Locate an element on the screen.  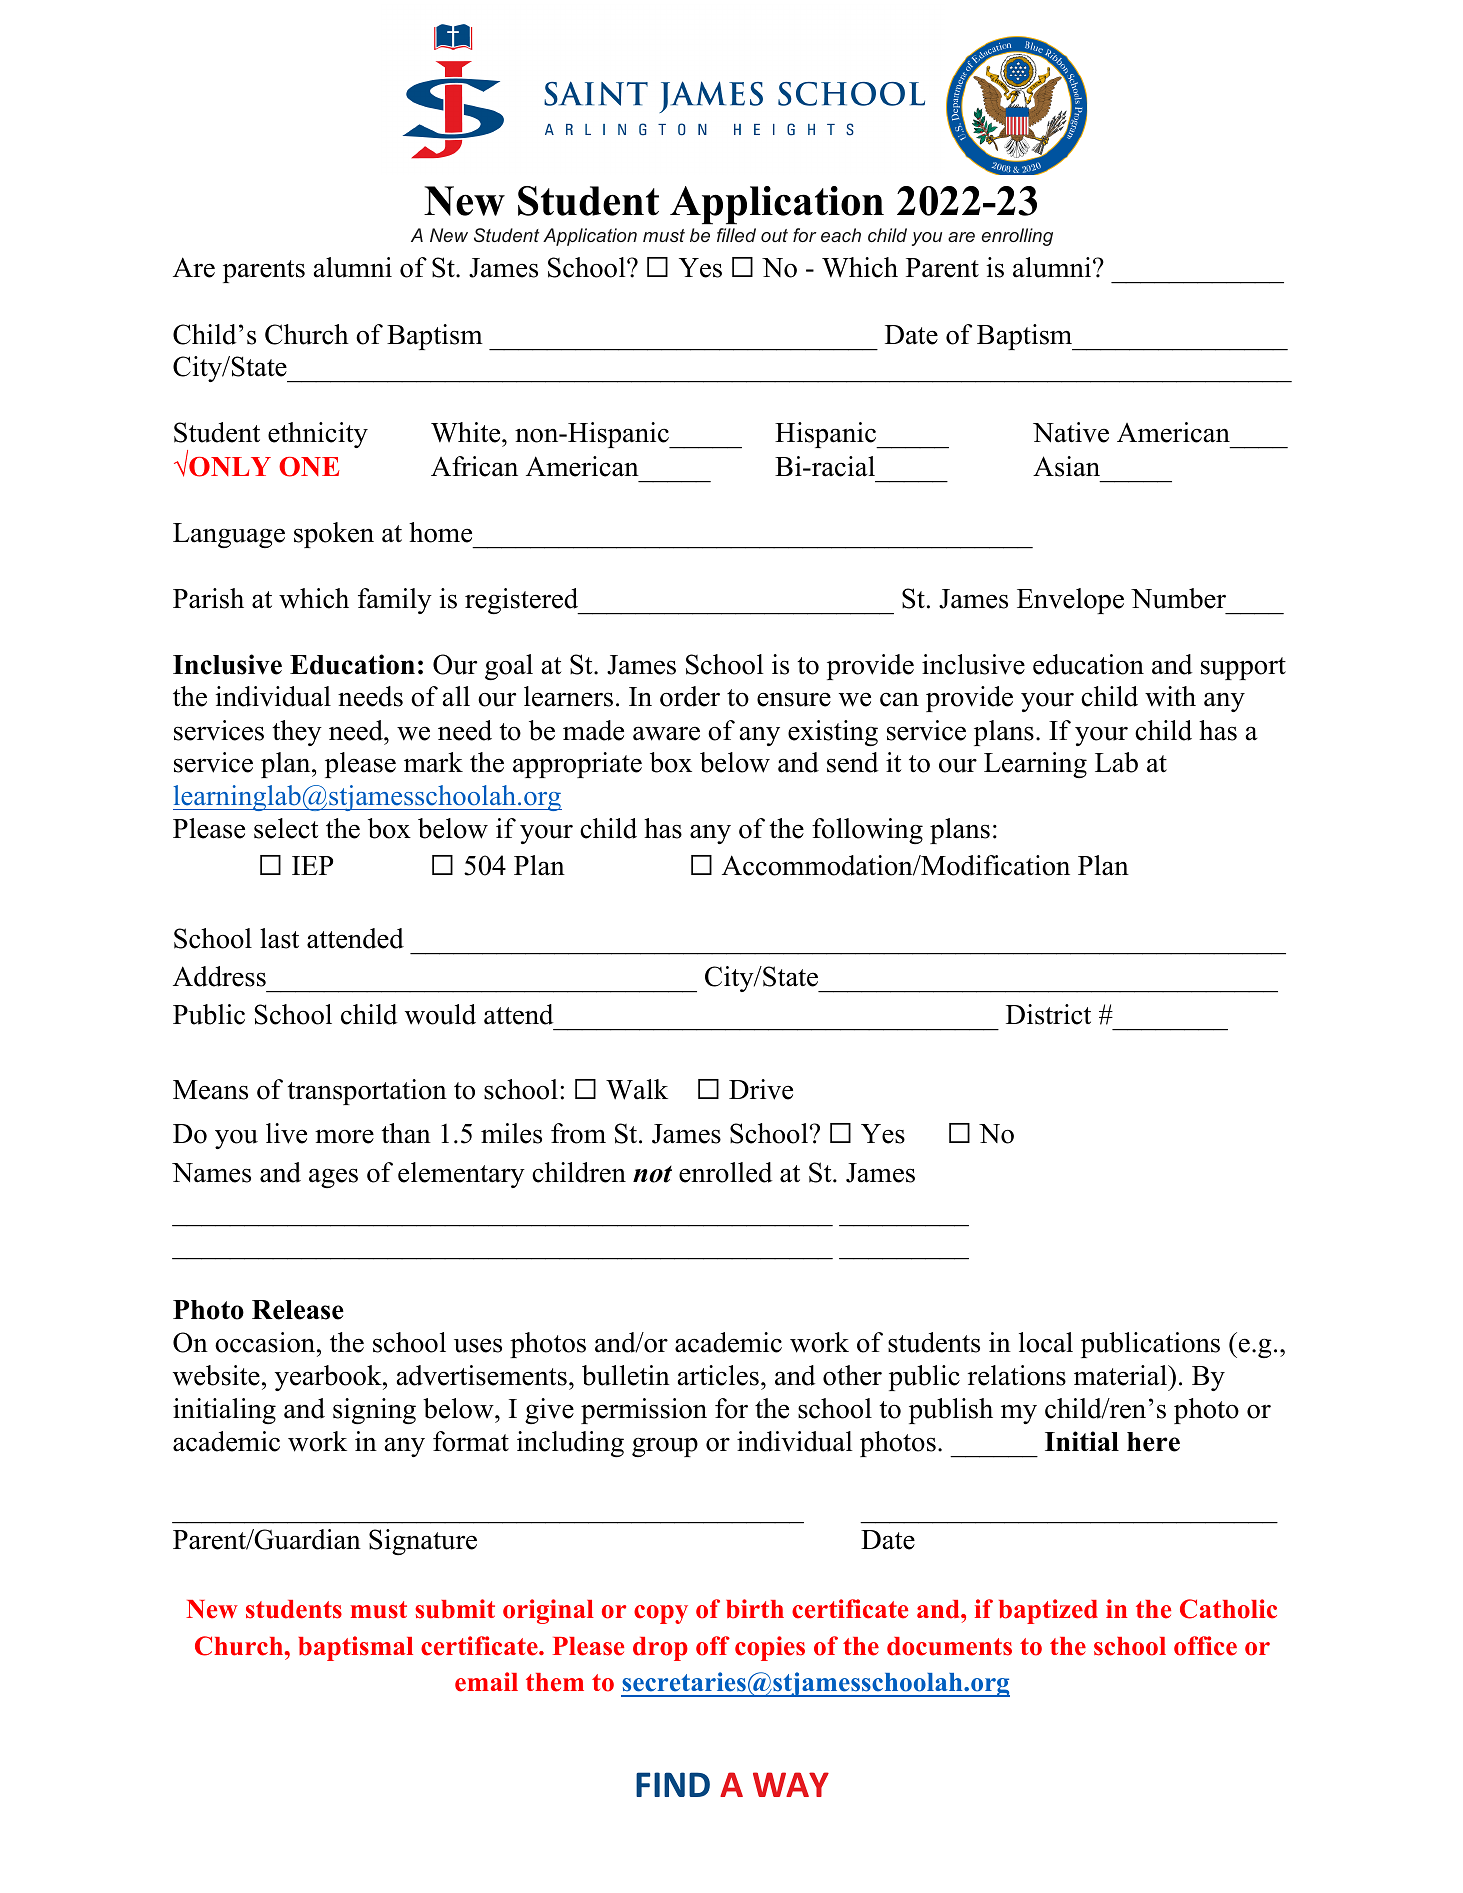
District is located at coordinates (1048, 1014).
